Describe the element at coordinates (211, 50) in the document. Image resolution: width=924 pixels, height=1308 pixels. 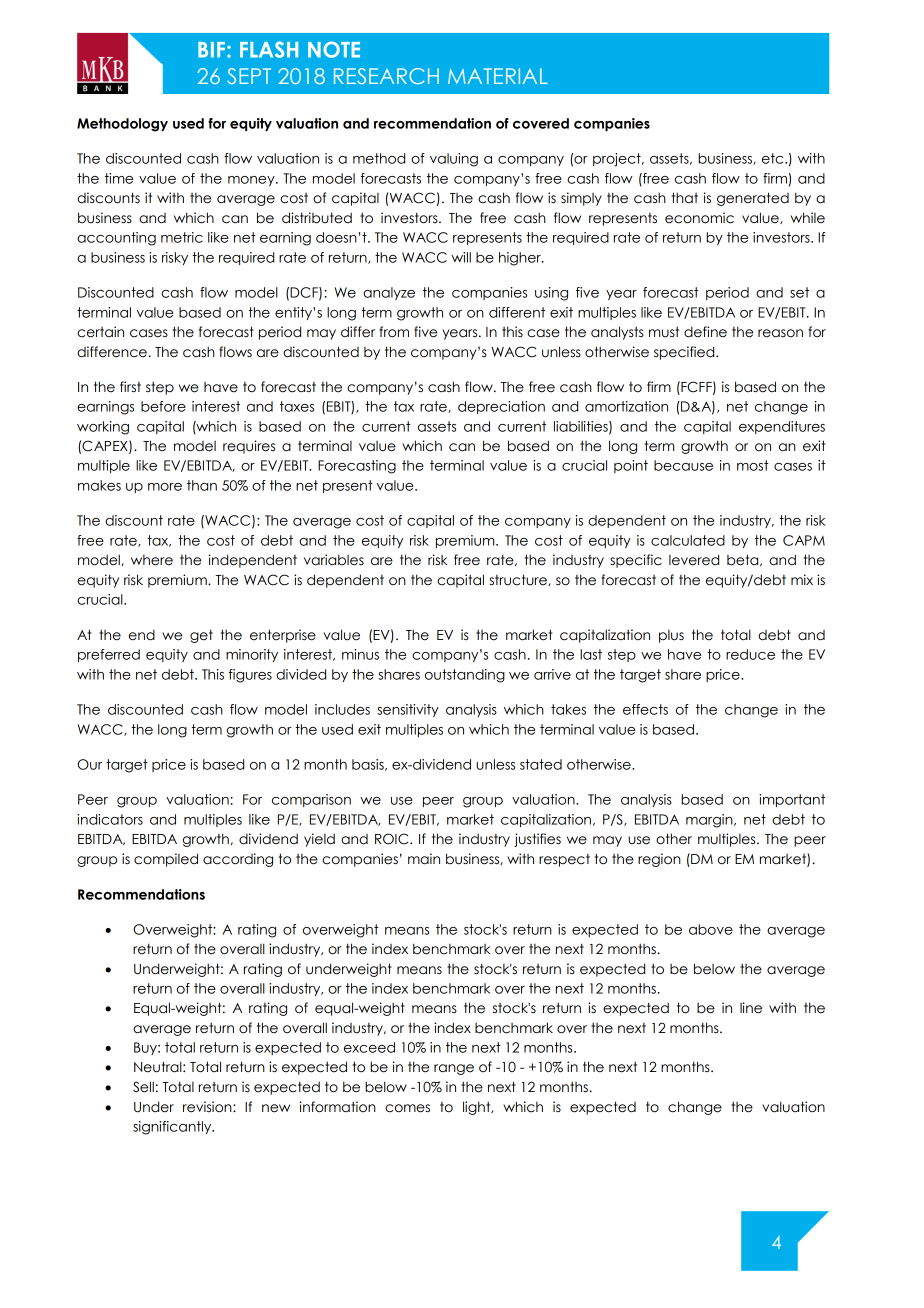
I see `BIF` at that location.
